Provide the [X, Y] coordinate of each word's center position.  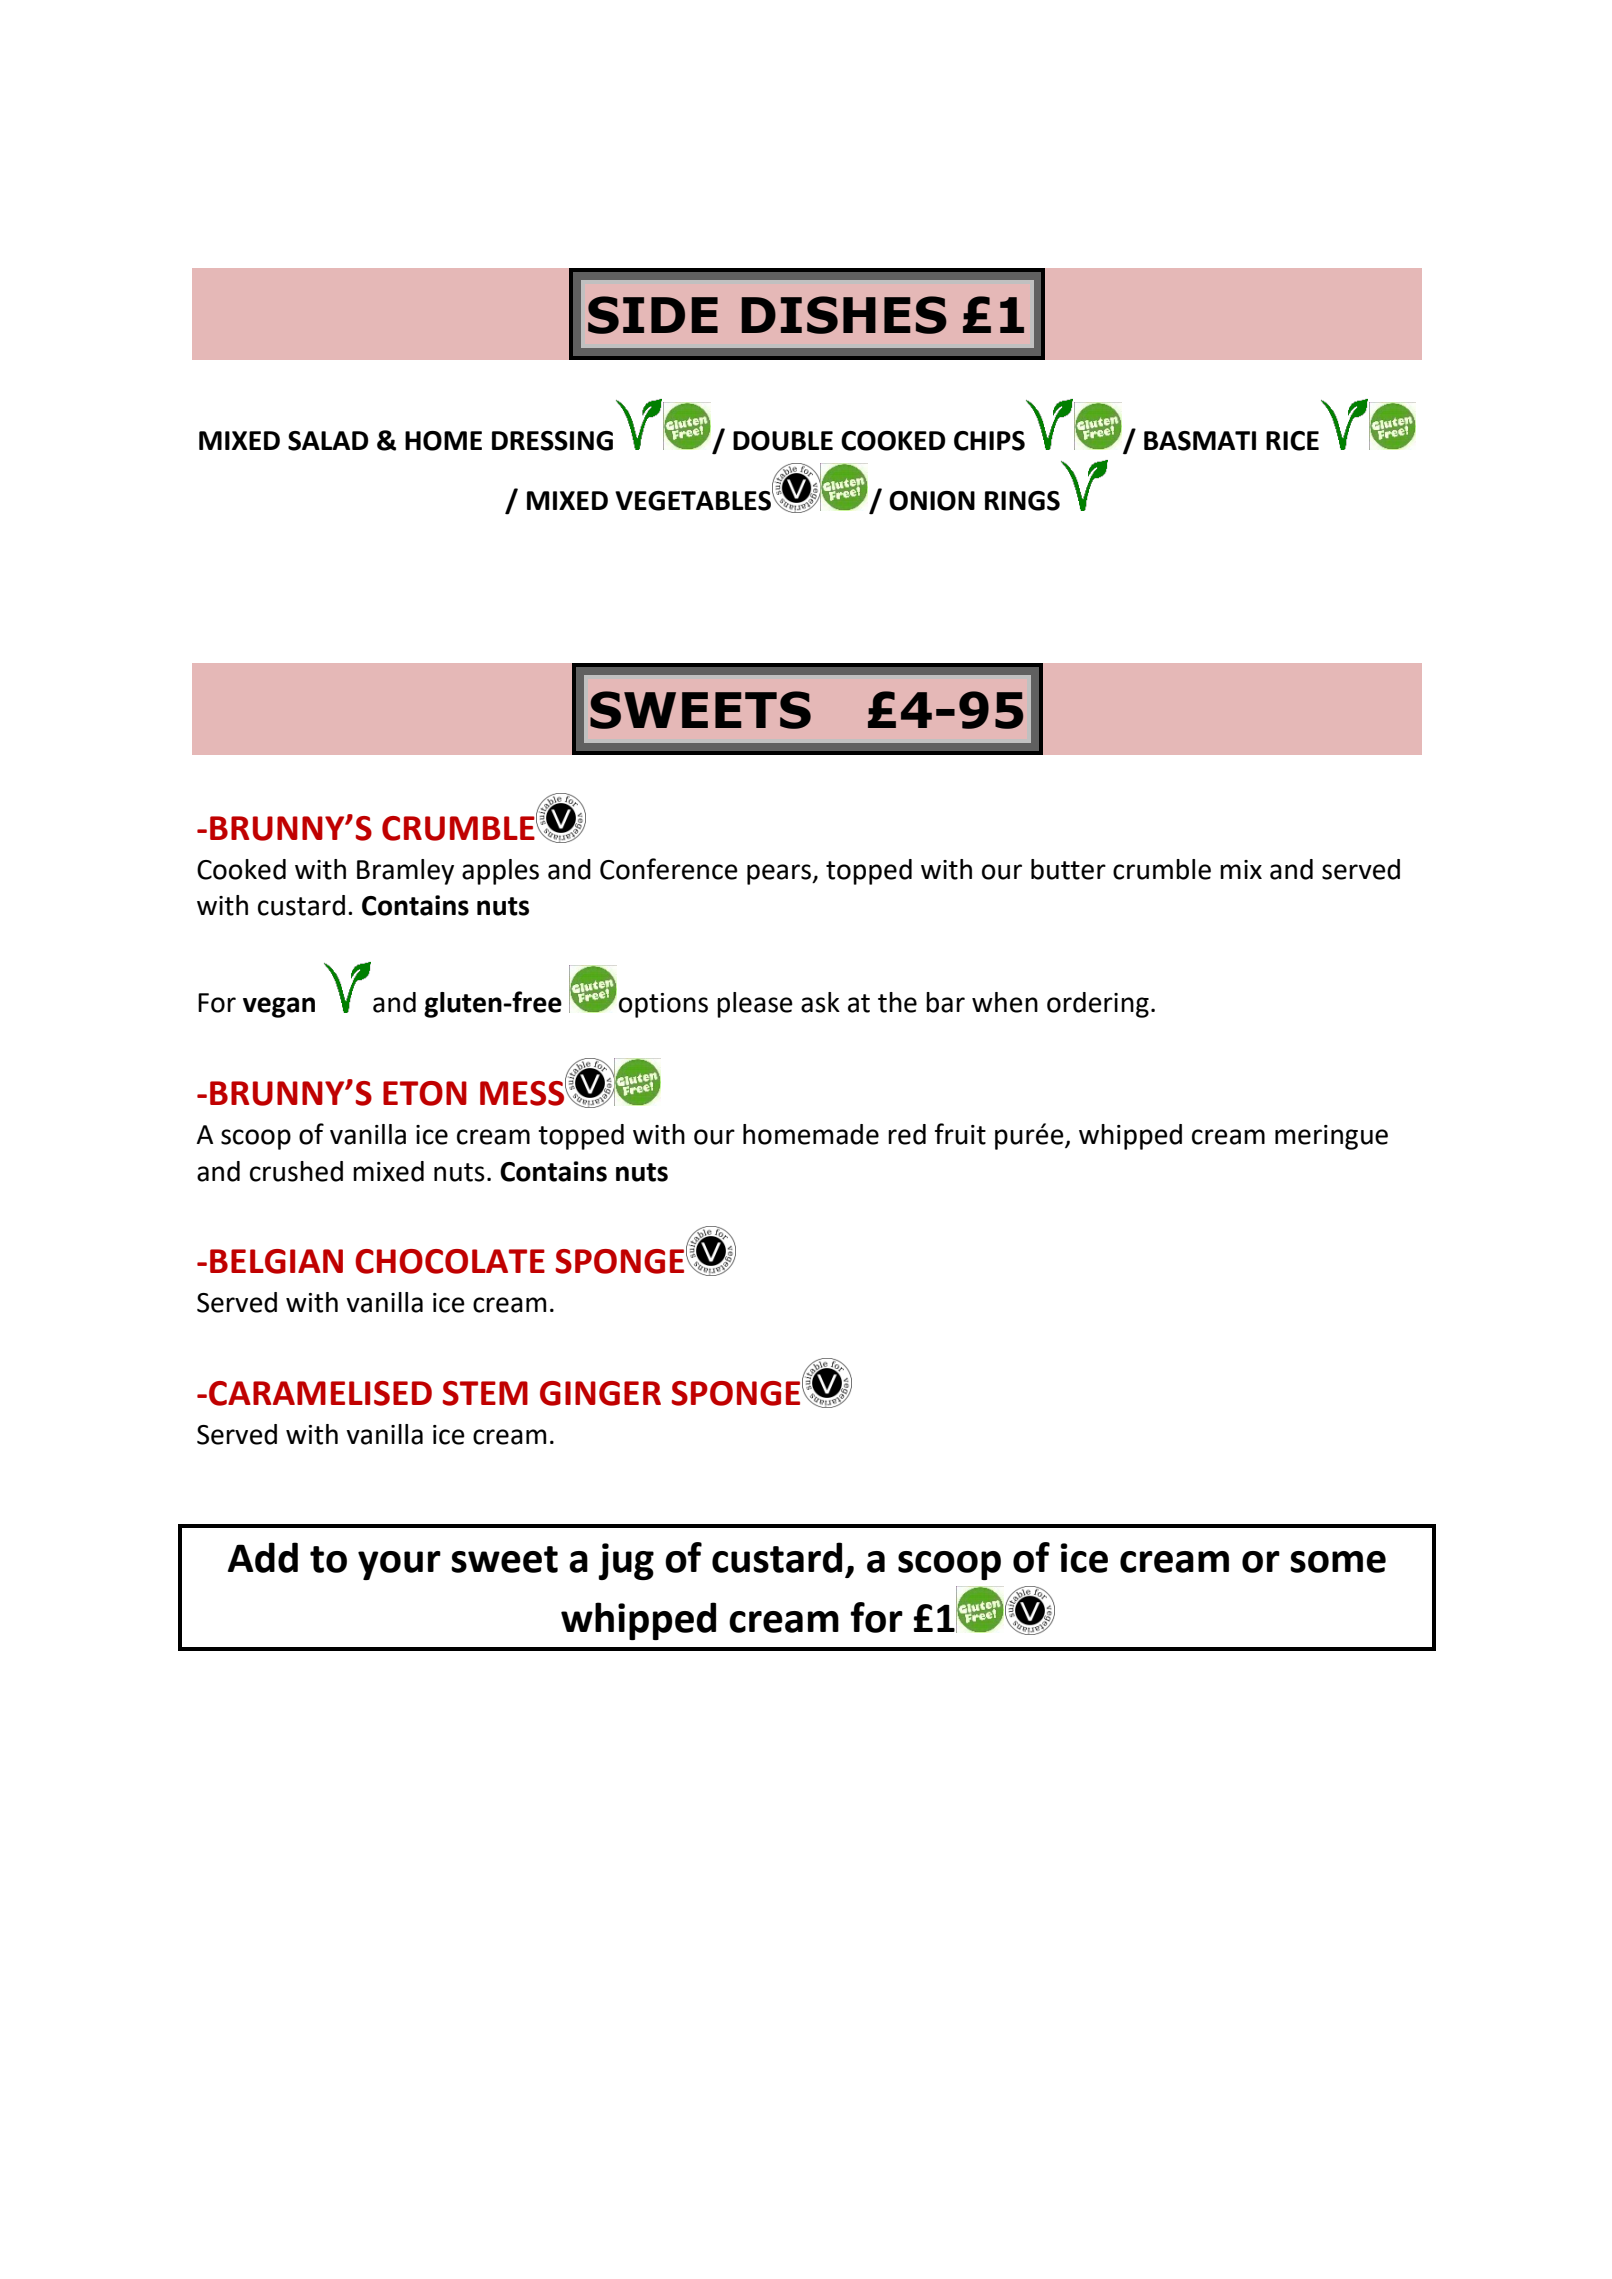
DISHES [844, 315]
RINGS [1022, 501]
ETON [425, 1093]
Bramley [405, 872]
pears [780, 874]
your [399, 1565]
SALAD [328, 441]
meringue [1331, 1137]
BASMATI [1200, 441]
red [907, 1134]
